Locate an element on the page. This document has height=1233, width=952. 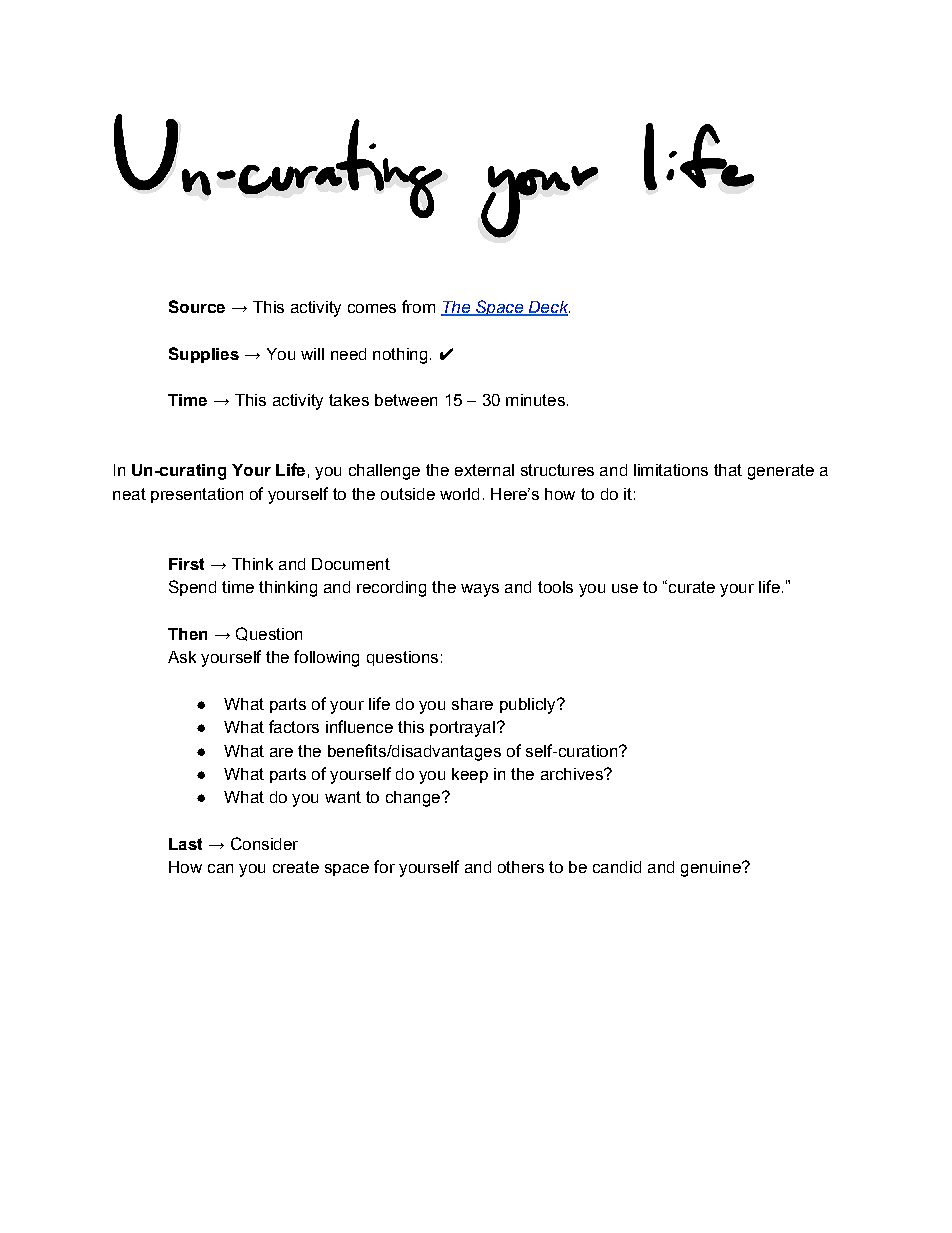
Spend is located at coordinates (192, 588).
